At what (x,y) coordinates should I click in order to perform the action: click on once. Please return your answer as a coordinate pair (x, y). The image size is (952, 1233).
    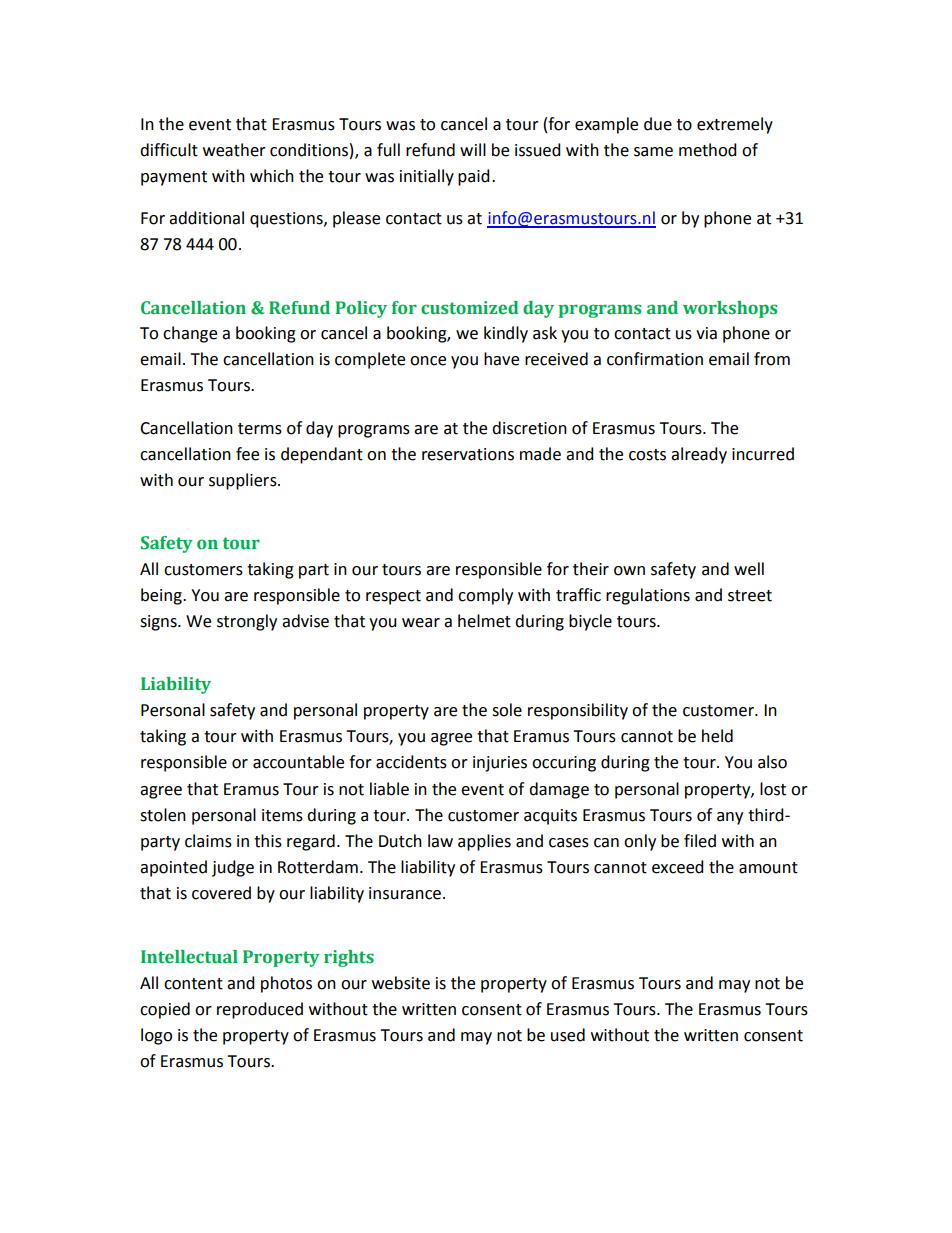
    Looking at the image, I should click on (428, 361).
